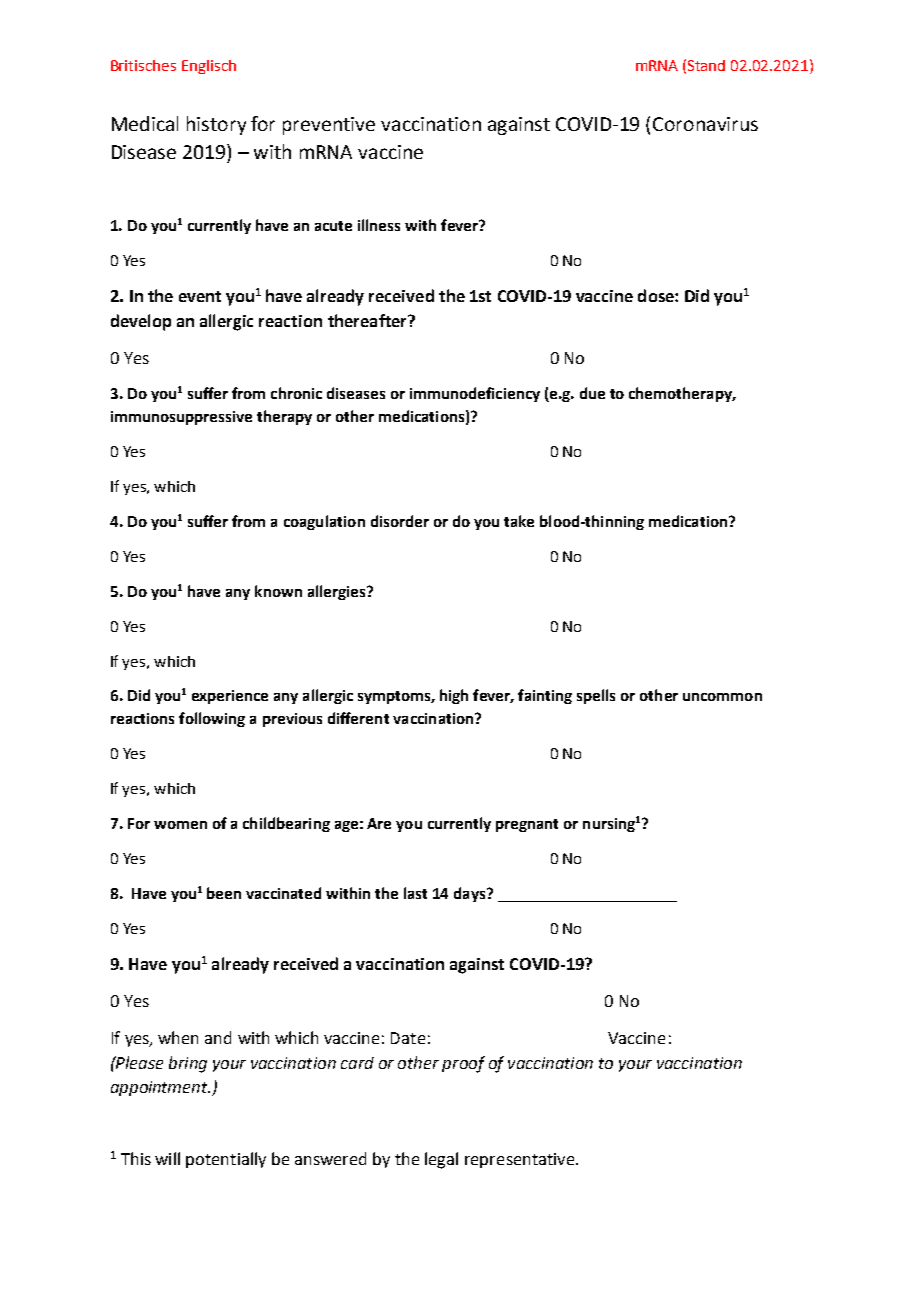 The width and height of the page is (924, 1308). What do you see at coordinates (519, 521) in the page?
I see `take` at bounding box center [519, 521].
